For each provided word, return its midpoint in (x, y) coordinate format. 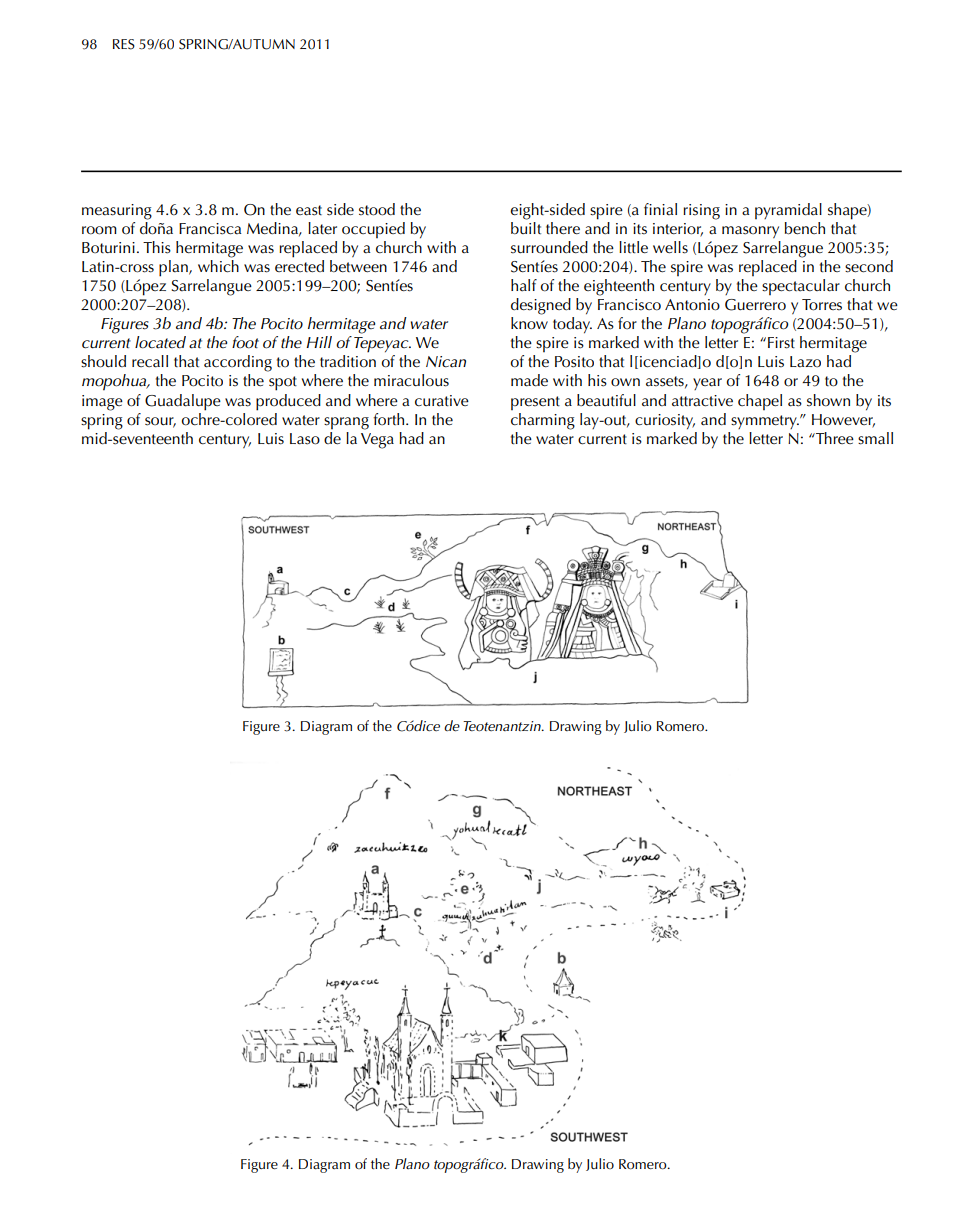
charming (543, 421)
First (781, 343)
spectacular (801, 287)
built (526, 226)
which (218, 265)
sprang (346, 423)
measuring (117, 212)
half (524, 285)
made (529, 380)
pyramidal (788, 211)
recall (150, 361)
